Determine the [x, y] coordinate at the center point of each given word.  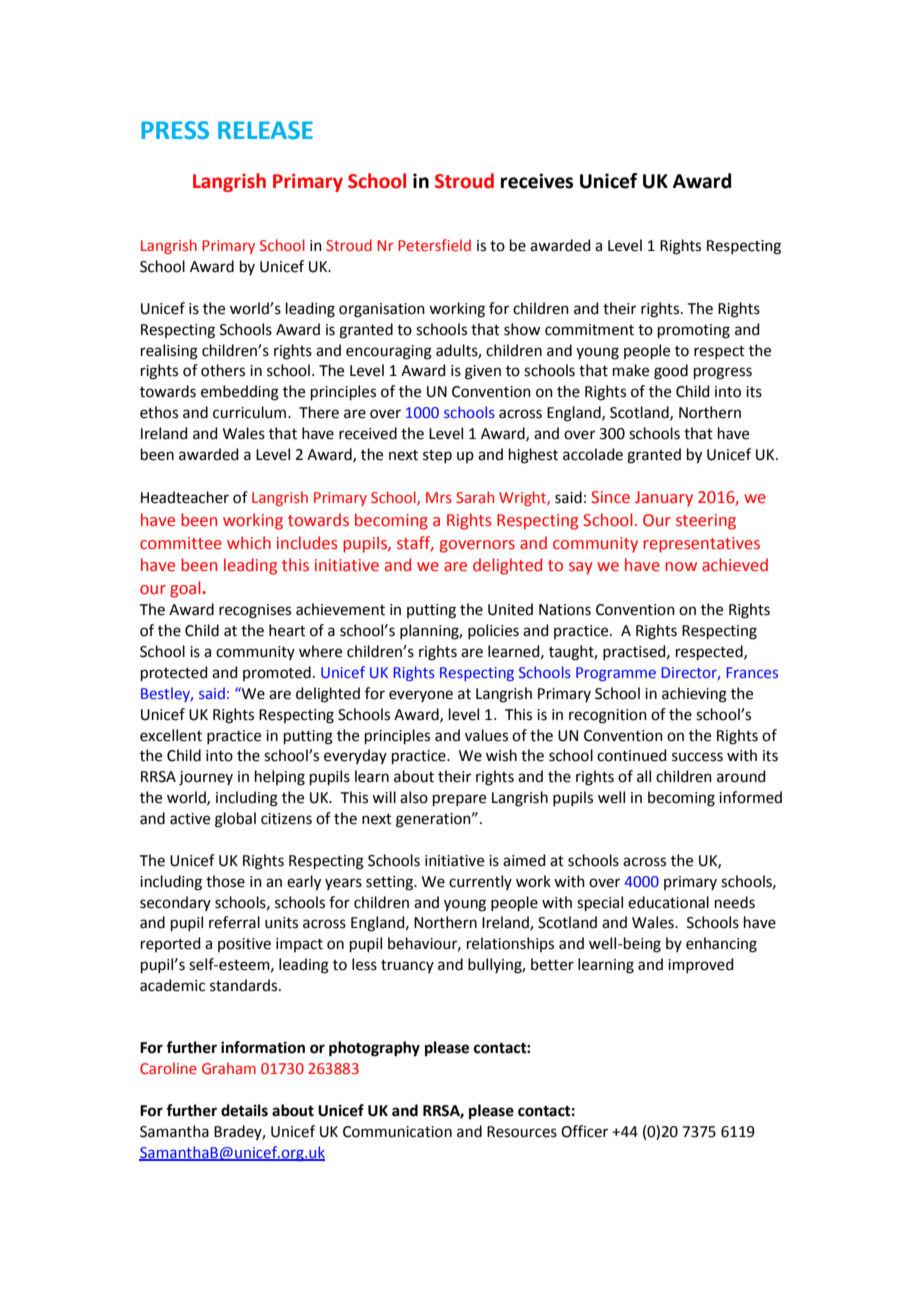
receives [537, 181]
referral [234, 922]
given [483, 372]
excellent [171, 735]
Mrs [439, 497]
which [249, 543]
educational [668, 902]
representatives [701, 545]
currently [480, 882]
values [486, 735]
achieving [694, 695]
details [244, 1110]
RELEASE [265, 130]
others [223, 370]
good [671, 372]
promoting [694, 331]
